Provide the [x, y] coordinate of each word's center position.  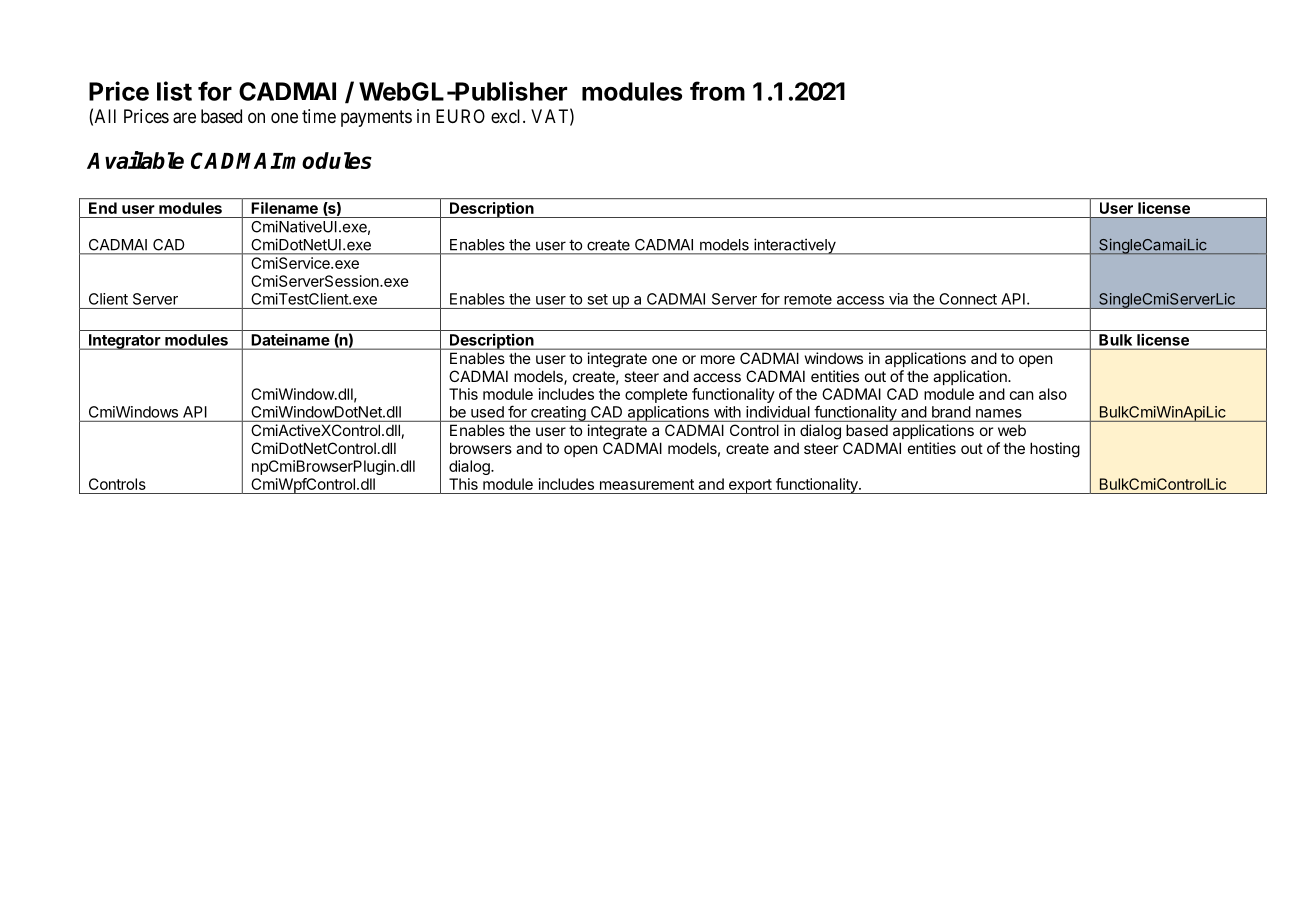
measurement [647, 484]
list [174, 91]
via [898, 299]
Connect [968, 299]
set [598, 299]
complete [656, 395]
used [487, 412]
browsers [481, 448]
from [717, 91]
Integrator [125, 342]
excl [507, 116]
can [1022, 395]
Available [135, 160]
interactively [795, 246]
